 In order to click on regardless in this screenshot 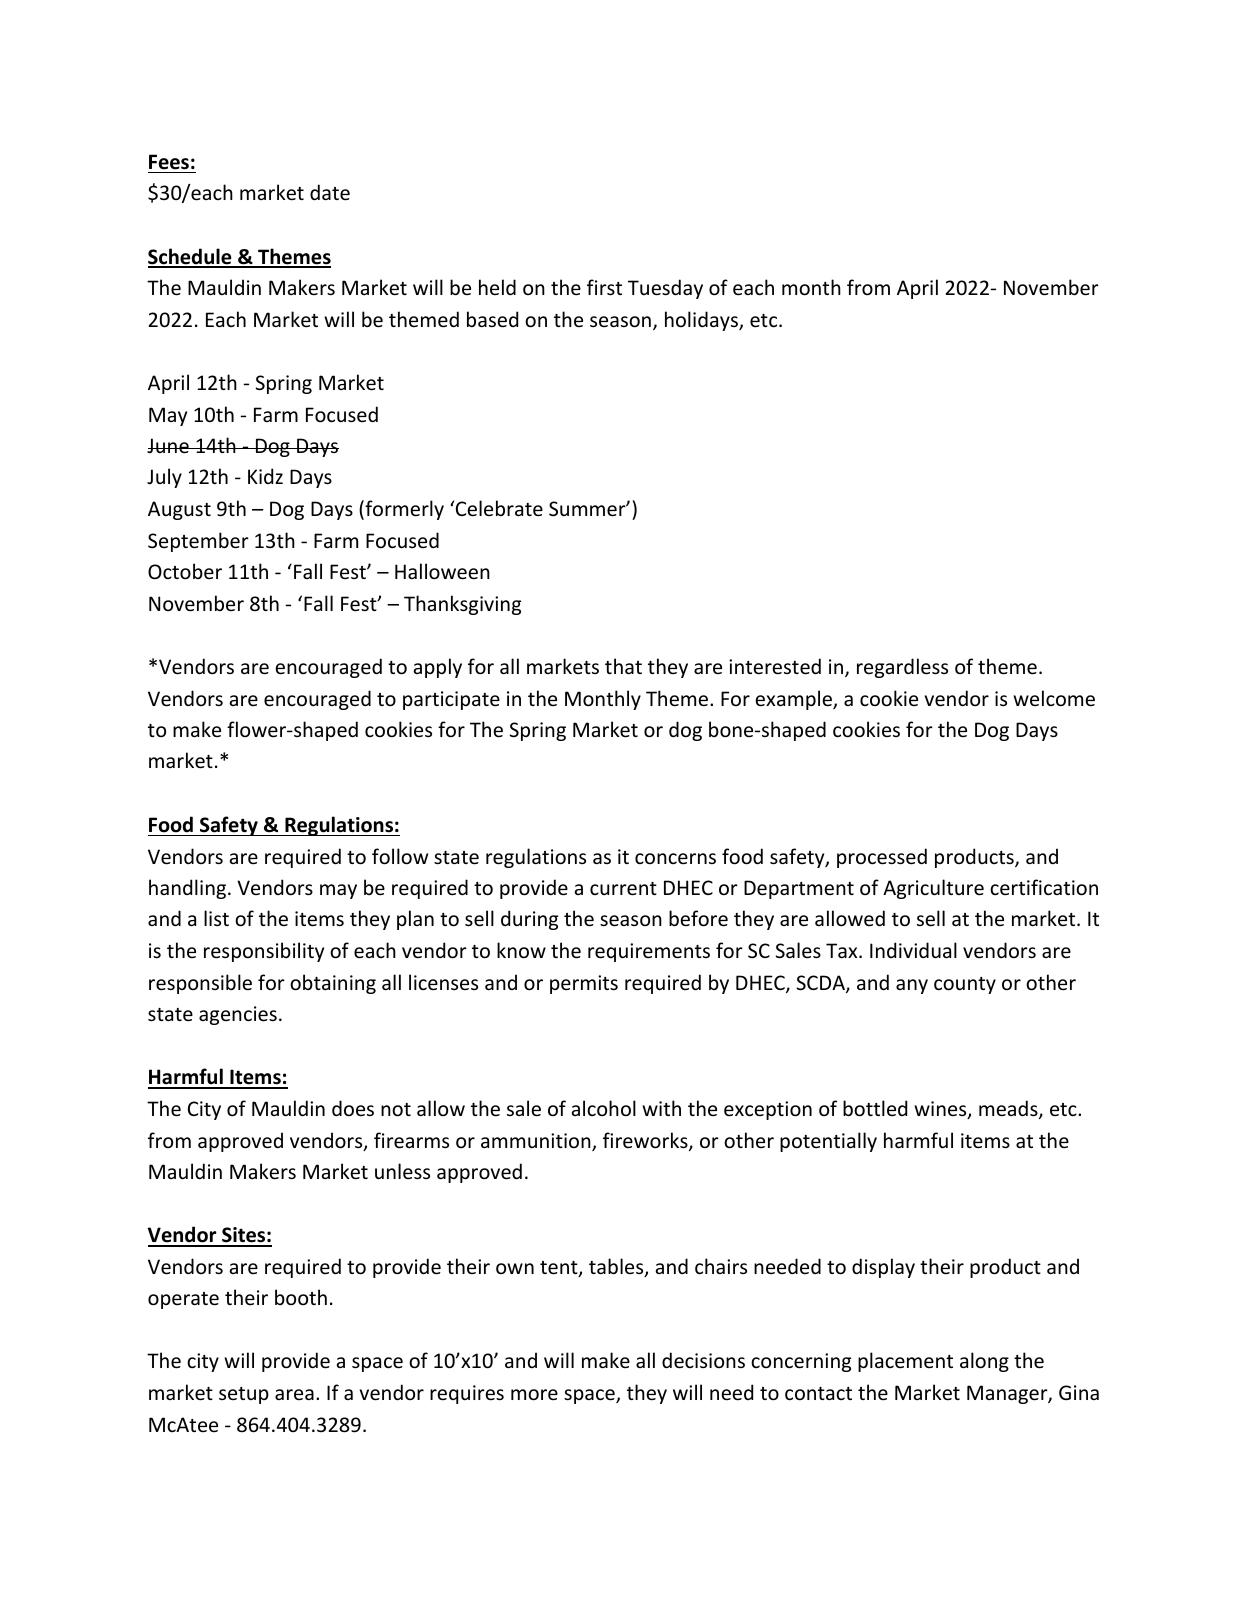, I will do `click(902, 668)`.
